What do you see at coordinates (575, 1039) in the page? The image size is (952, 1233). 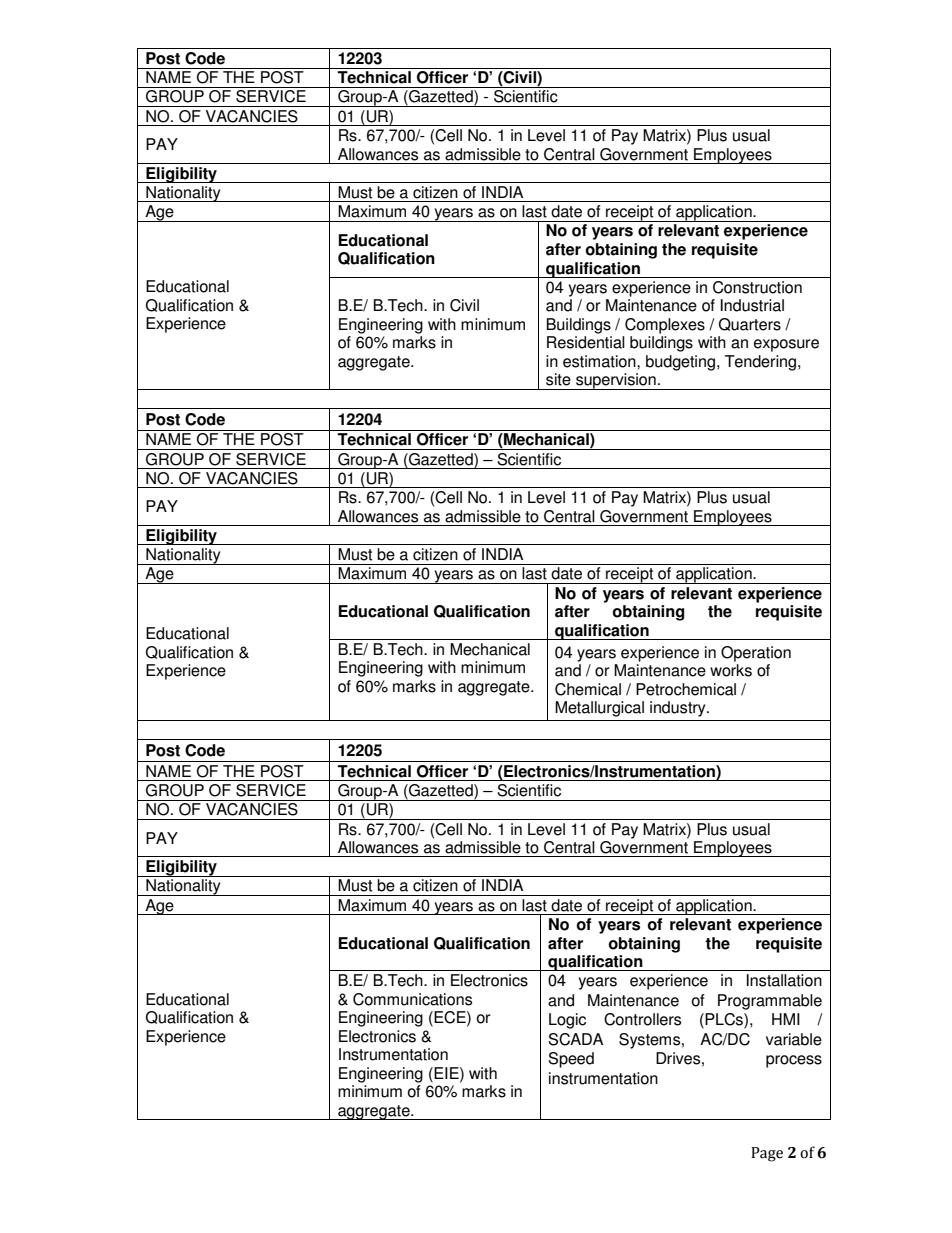 I see `SCADA` at bounding box center [575, 1039].
